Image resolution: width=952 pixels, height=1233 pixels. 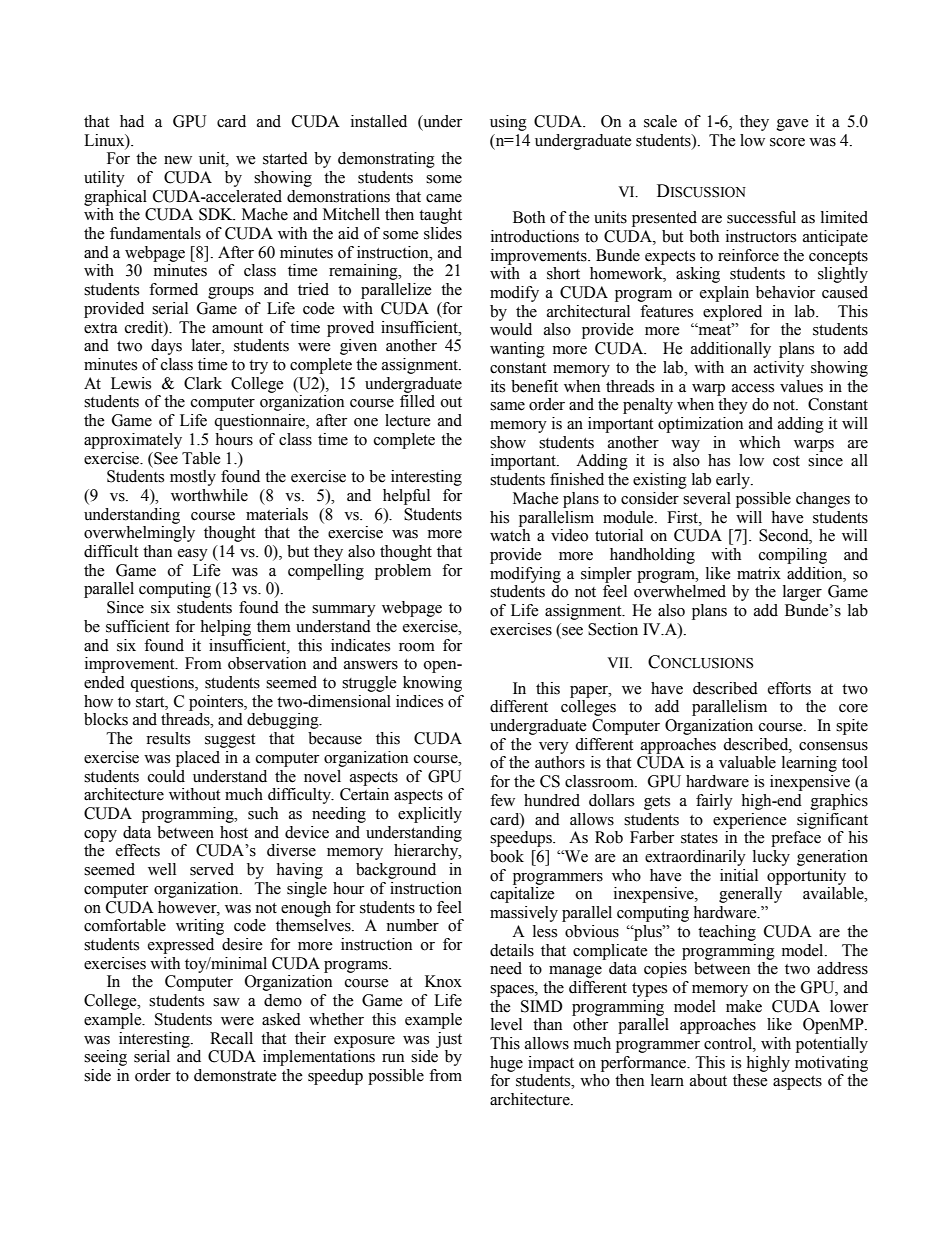 What do you see at coordinates (225, 628) in the document?
I see `helping` at bounding box center [225, 628].
